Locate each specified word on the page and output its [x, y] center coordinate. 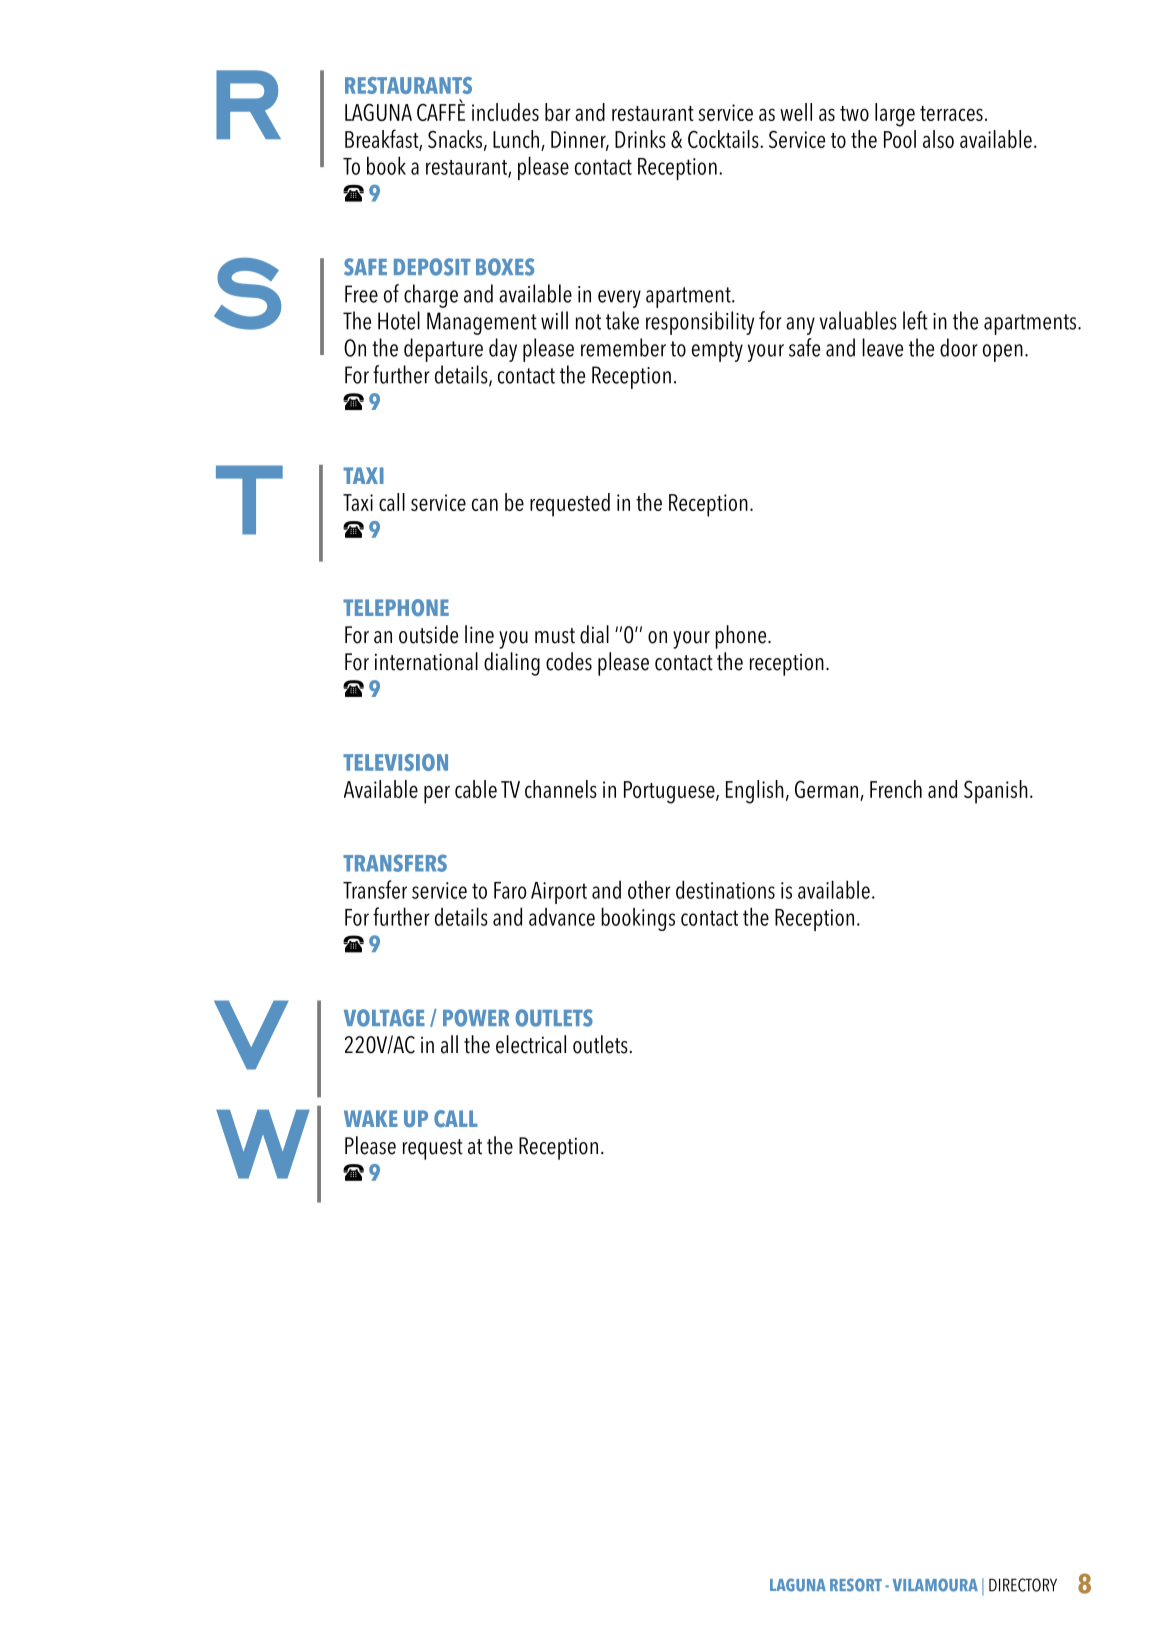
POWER [476, 1018]
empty [717, 351]
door [959, 347]
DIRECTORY [1023, 1585]
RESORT [856, 1585]
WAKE [371, 1118]
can [485, 504]
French [896, 789]
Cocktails [724, 139]
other [649, 889]
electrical [531, 1044]
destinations [725, 889]
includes [505, 112]
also [938, 139]
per [437, 794]
